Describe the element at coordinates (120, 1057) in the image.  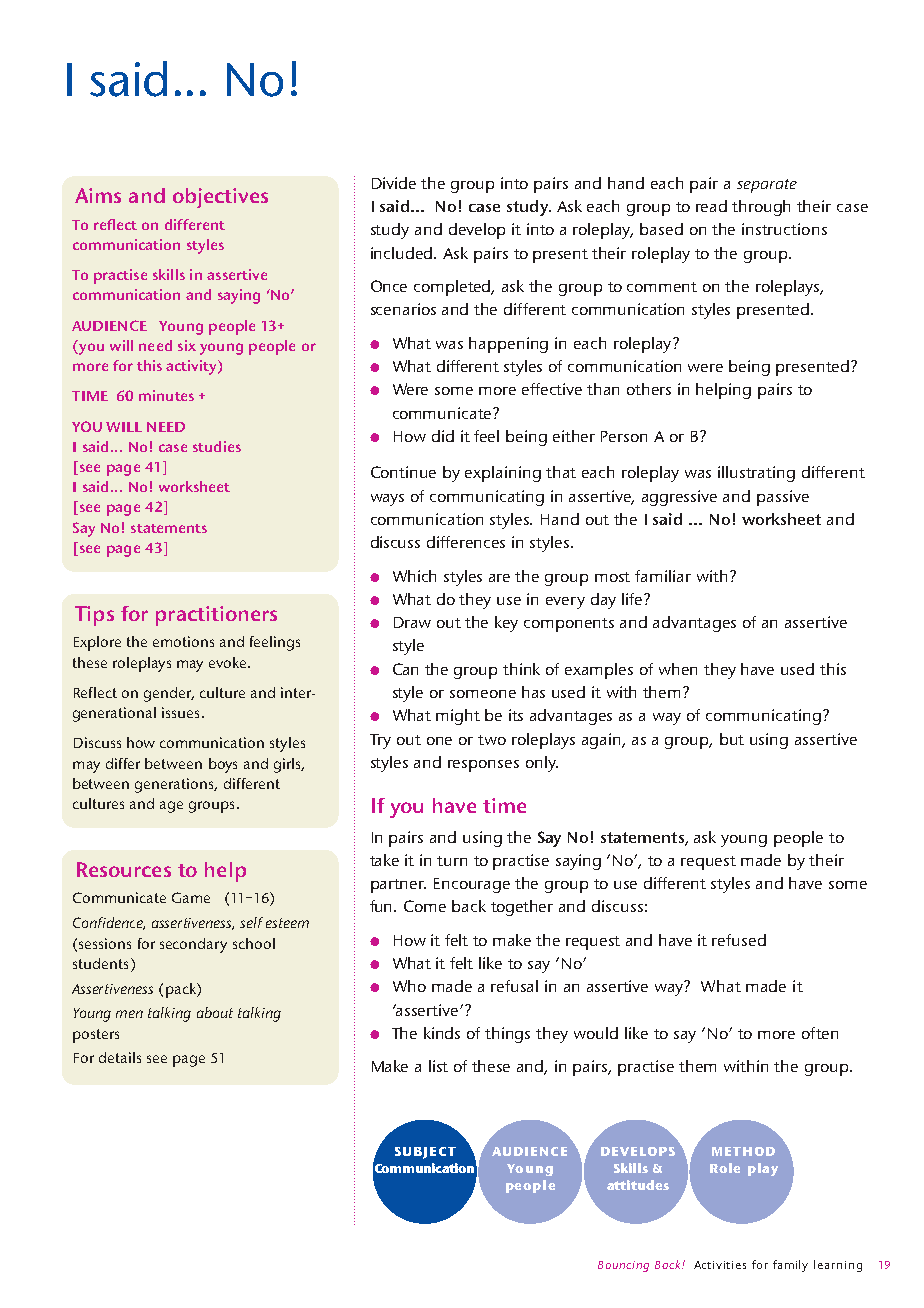
I see `details` at that location.
